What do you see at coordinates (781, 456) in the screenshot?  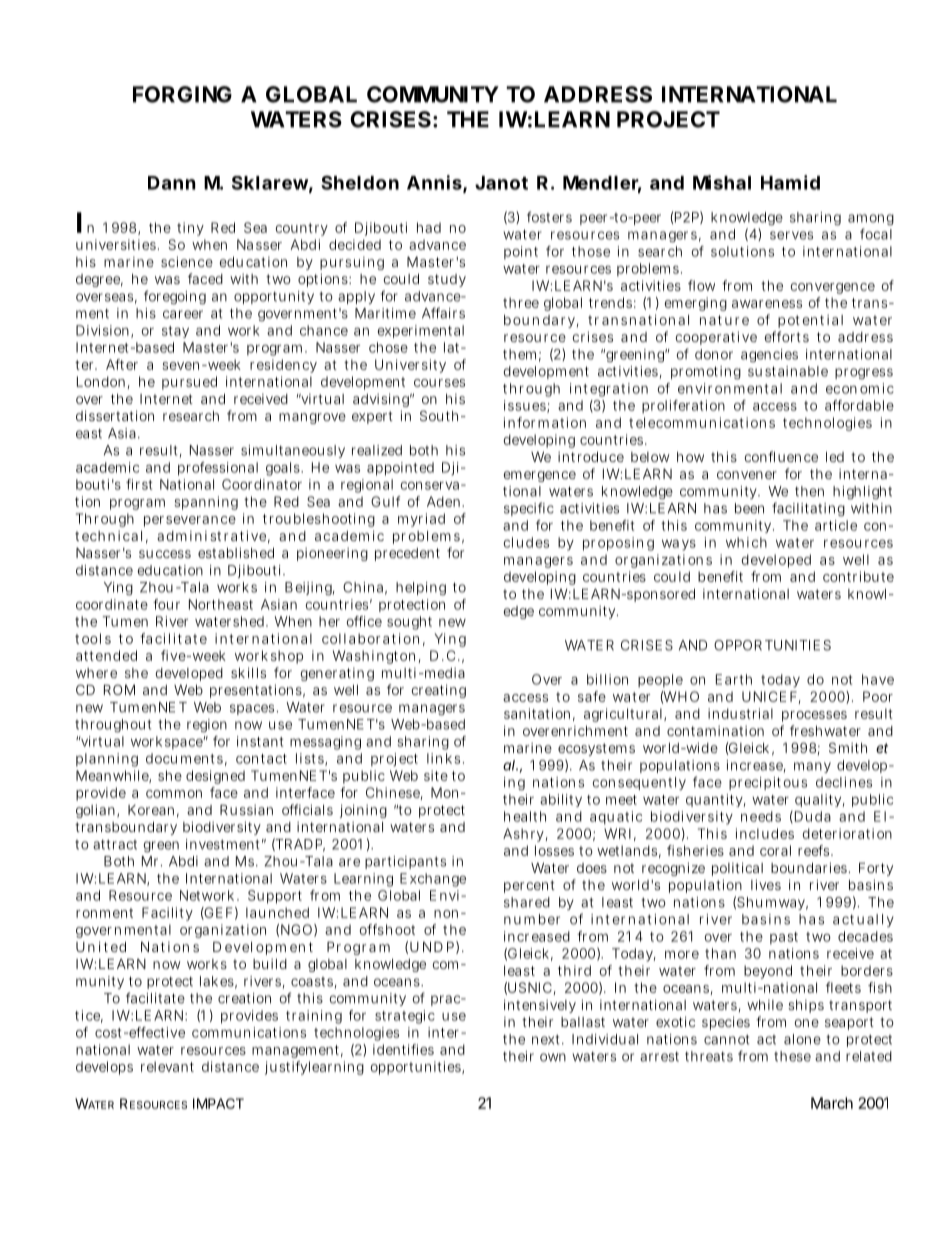 I see `confluence` at bounding box center [781, 456].
